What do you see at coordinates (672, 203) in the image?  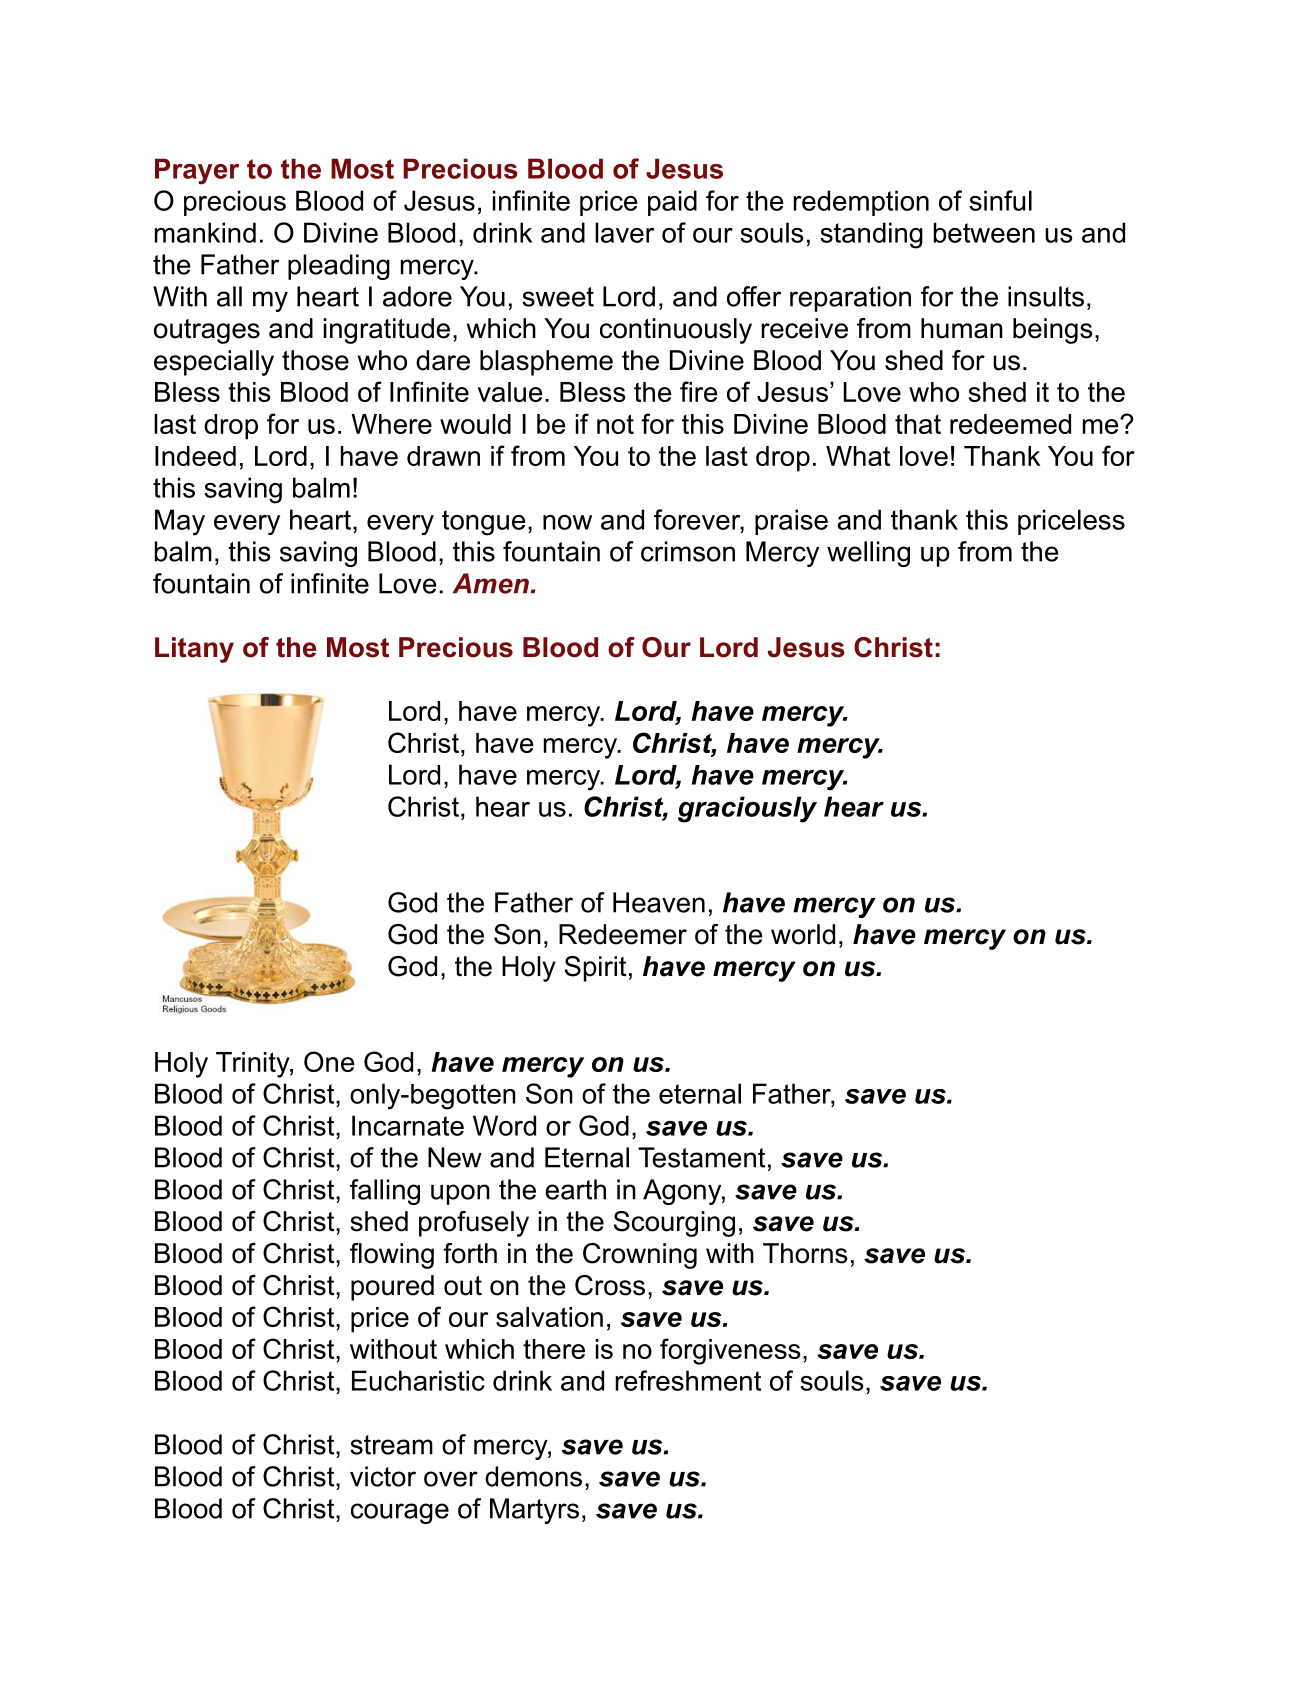 I see `paid` at bounding box center [672, 203].
